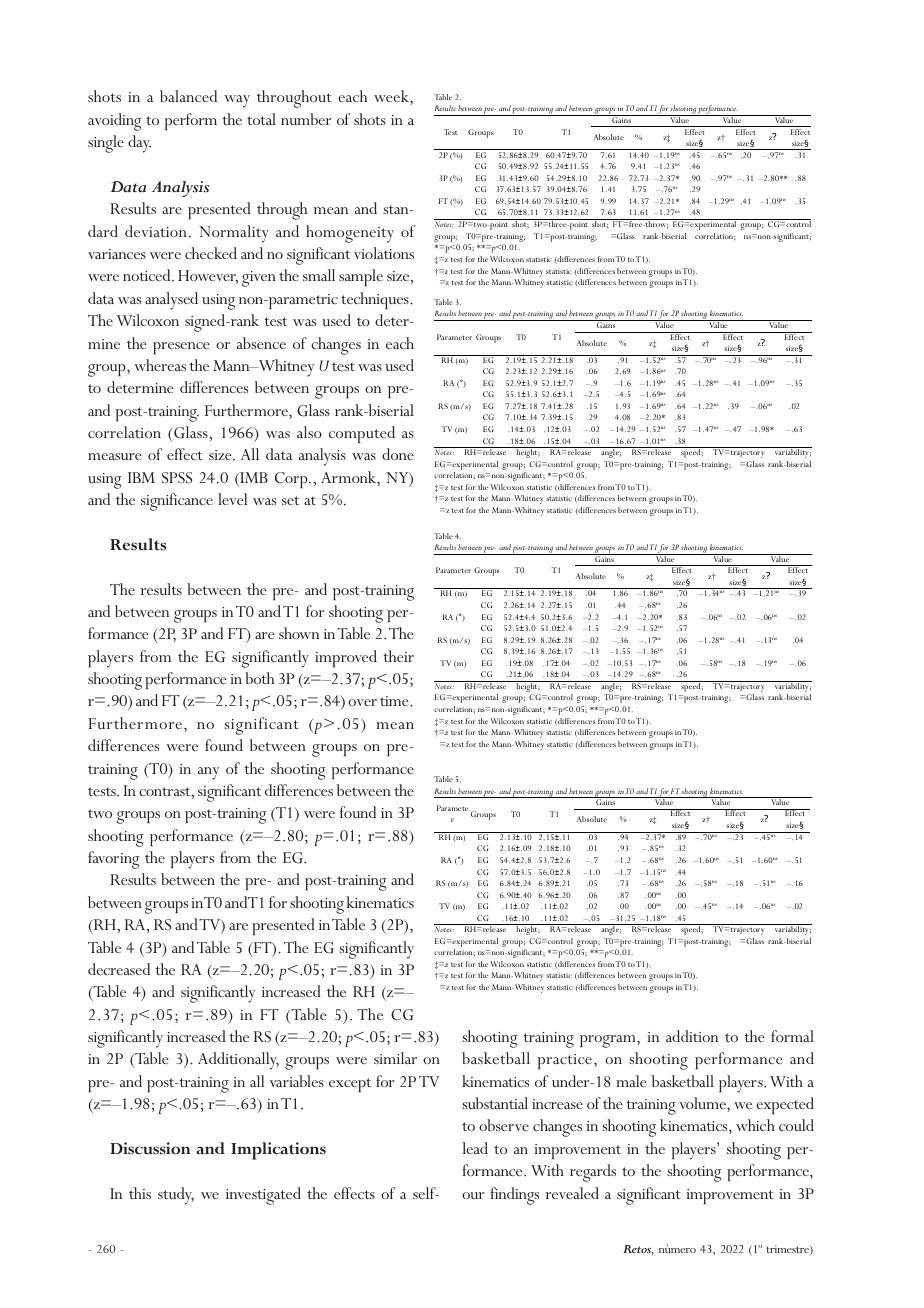  What do you see at coordinates (475, 1148) in the screenshot?
I see `lead` at bounding box center [475, 1148].
